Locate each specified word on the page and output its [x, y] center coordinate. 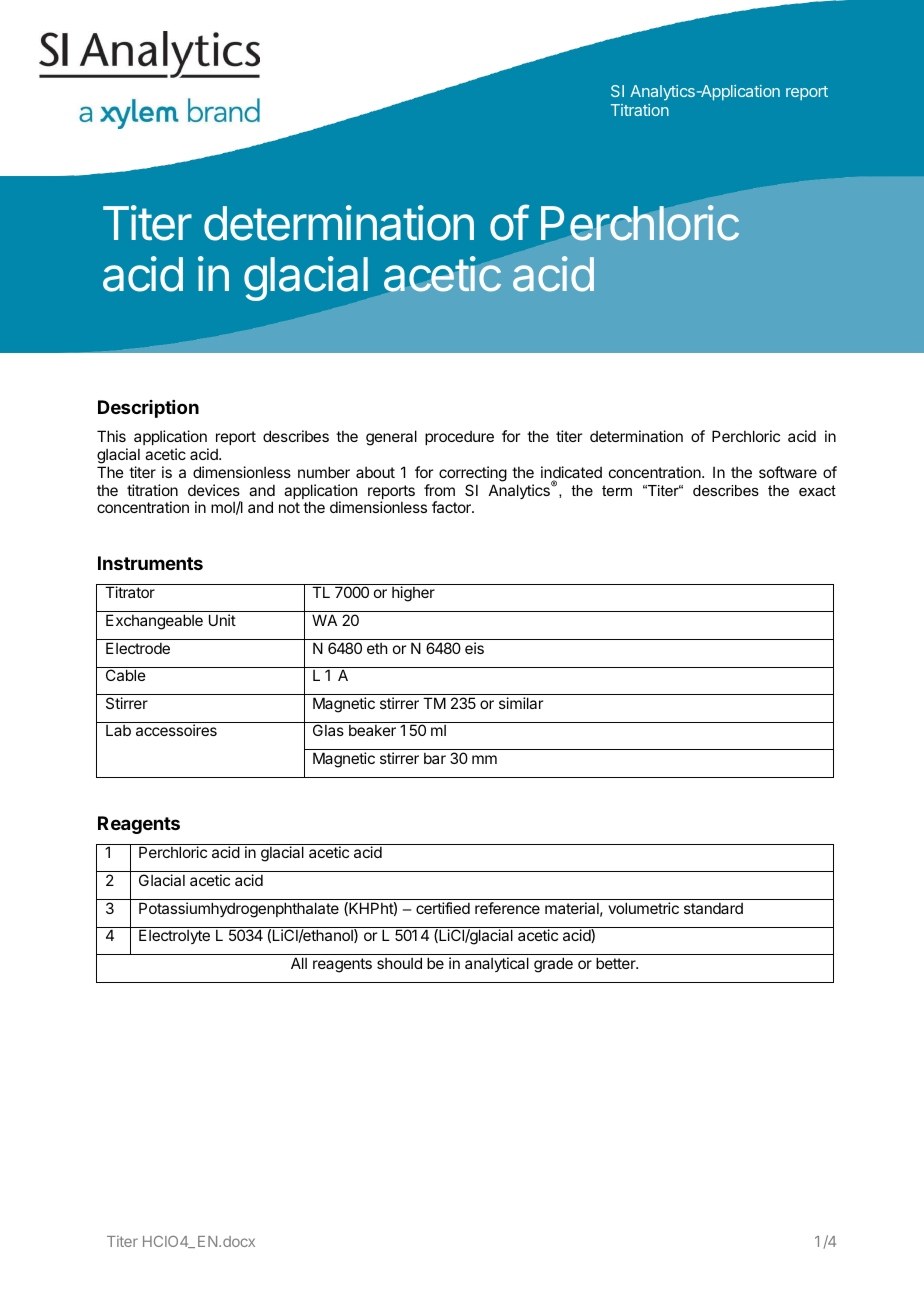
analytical [497, 964]
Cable [126, 675]
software [788, 472]
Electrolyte [174, 936]
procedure [459, 438]
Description [148, 409]
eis [474, 648]
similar [521, 703]
